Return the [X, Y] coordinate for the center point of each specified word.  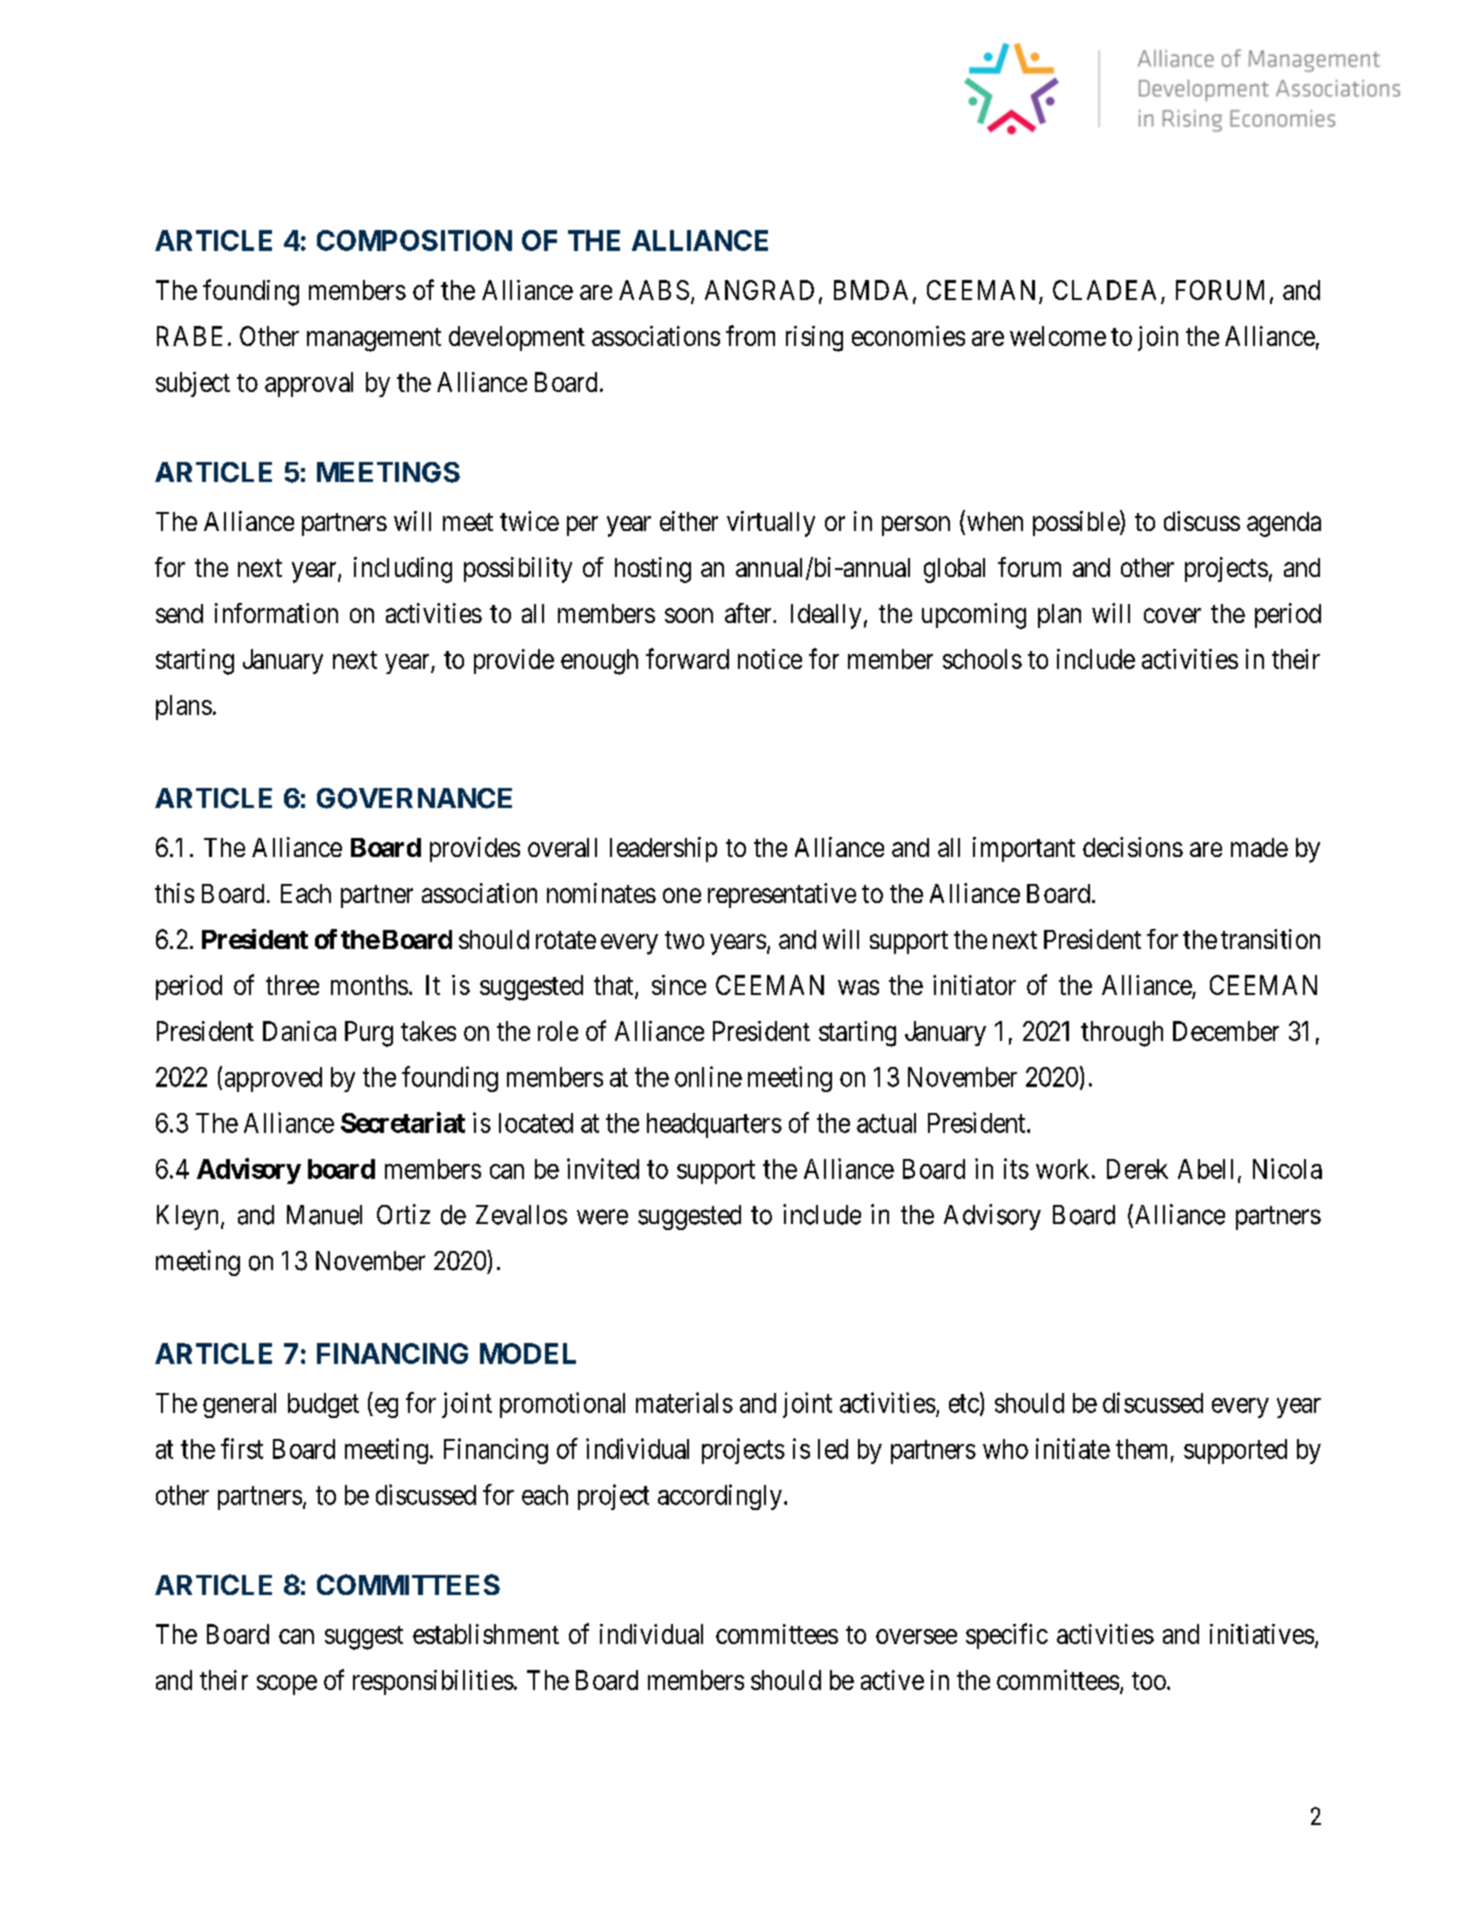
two [684, 940]
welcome [1058, 336]
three [292, 985]
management [374, 340]
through [1122, 1034]
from [750, 335]
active [892, 1680]
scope [287, 1685]
